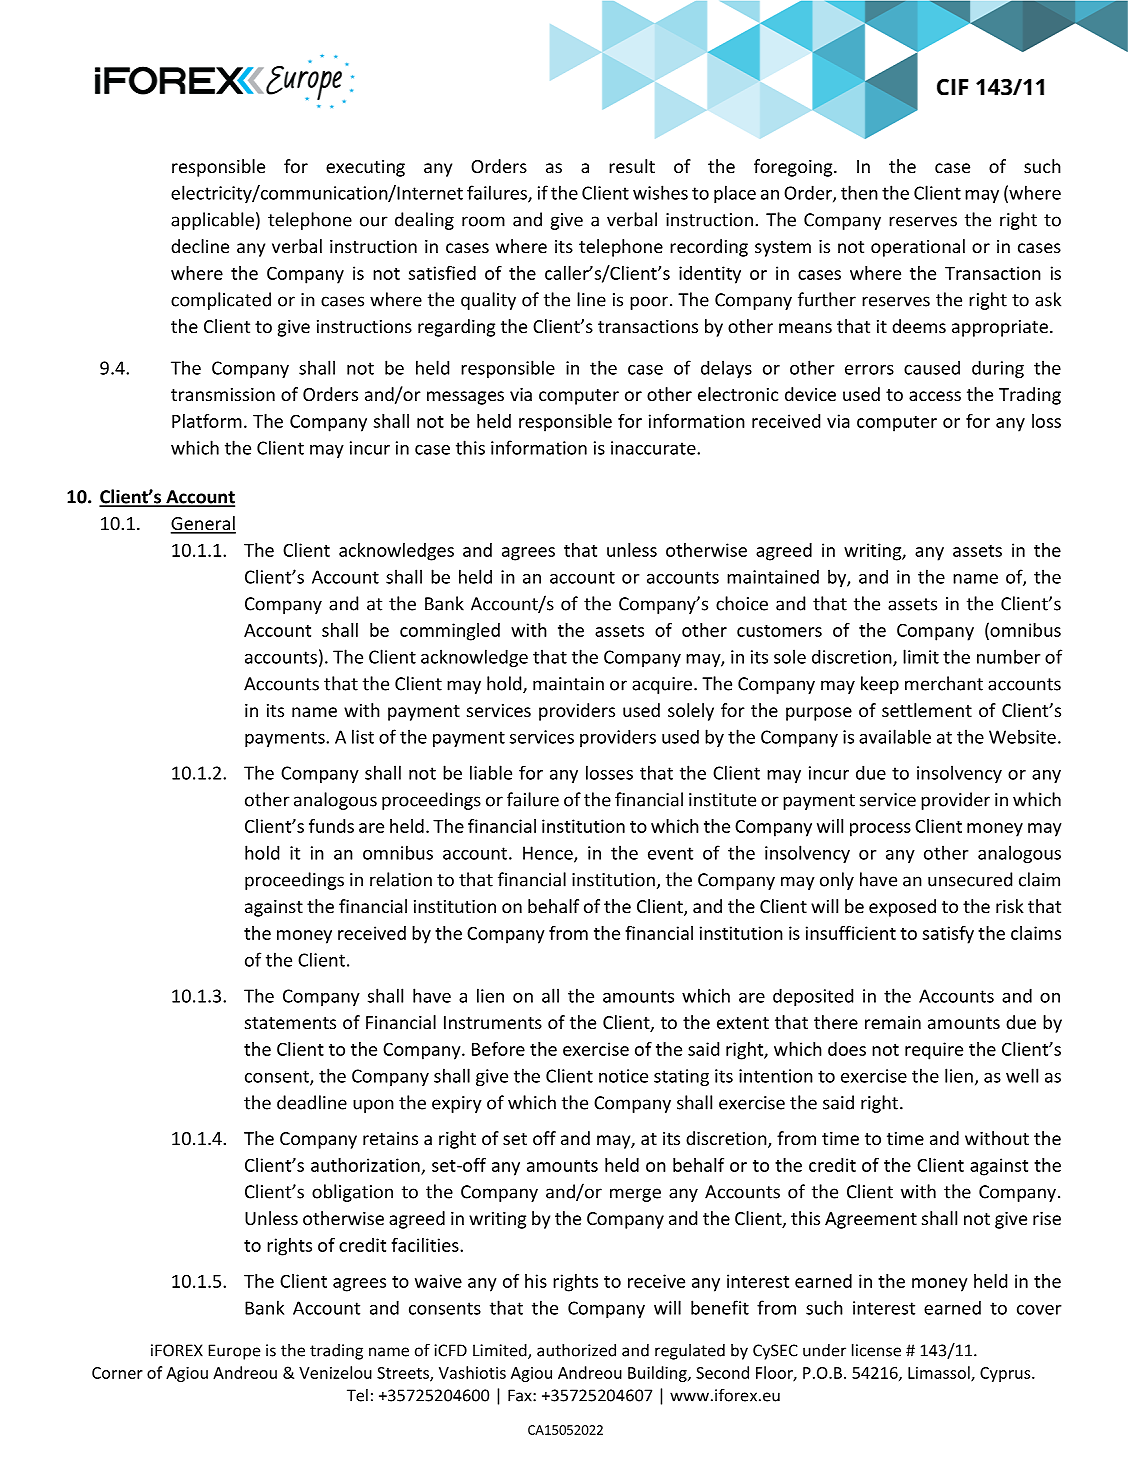 The height and width of the screenshot is (1459, 1128). I want to click on Europe, so click(234, 1352).
